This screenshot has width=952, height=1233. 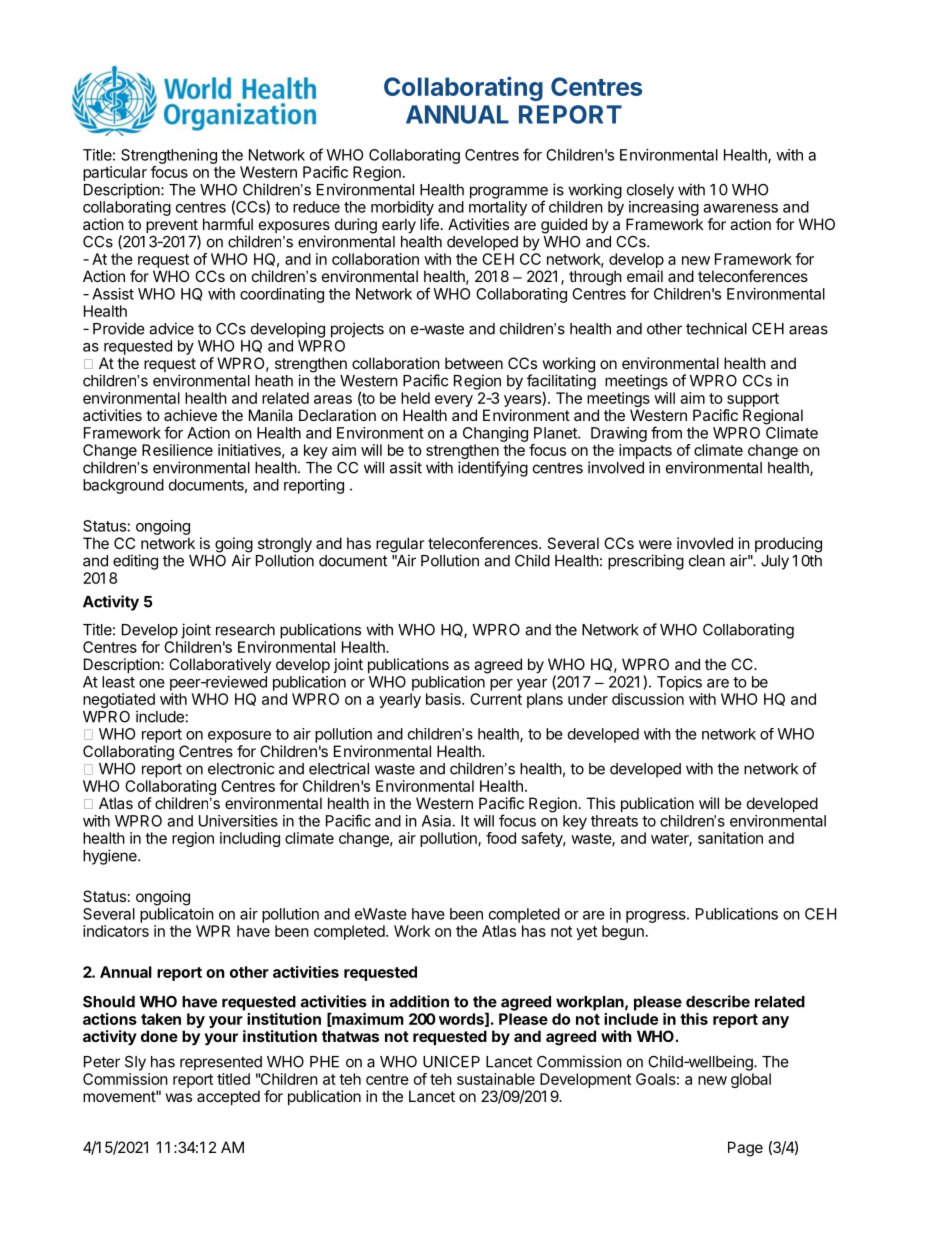 I want to click on background, so click(x=123, y=486).
